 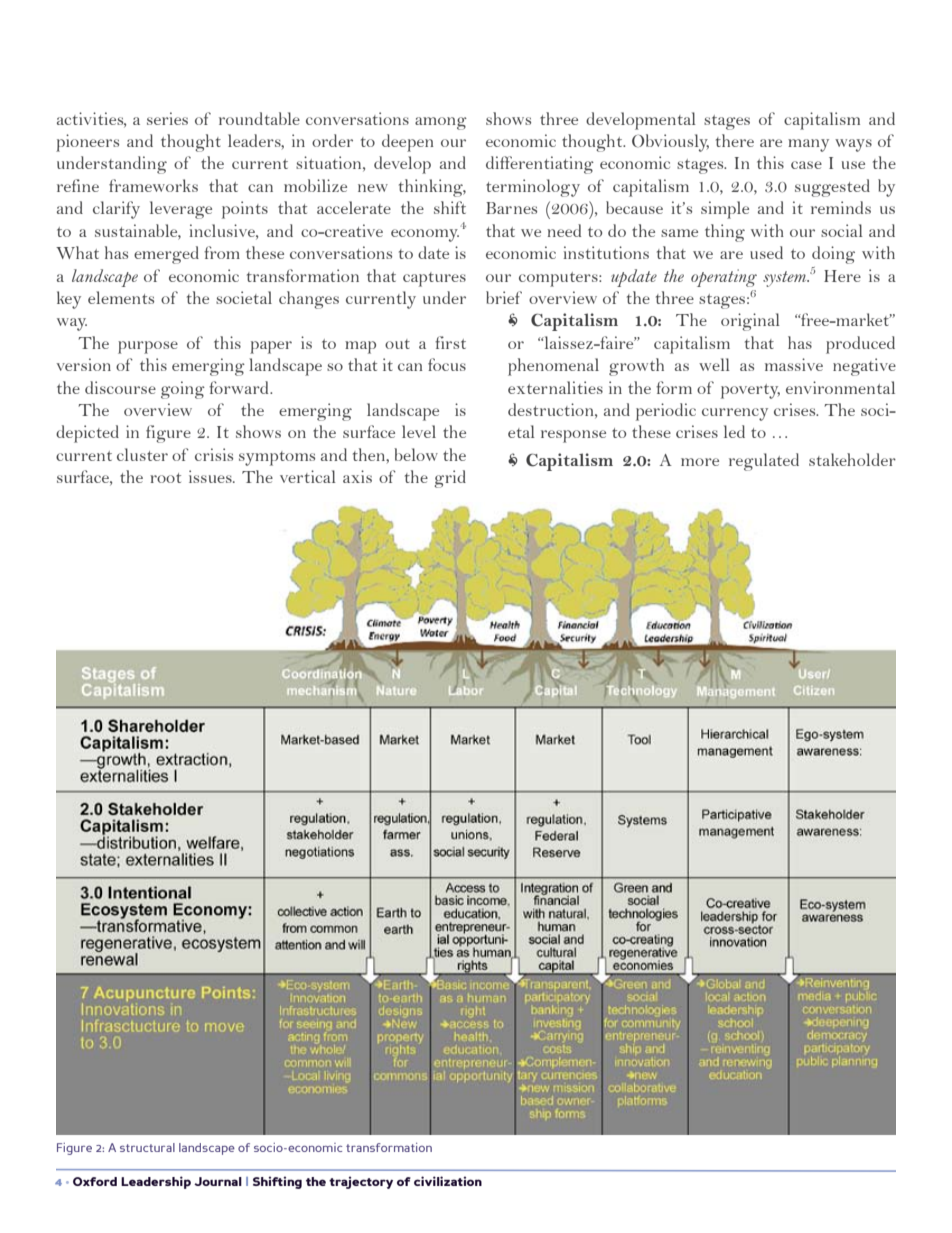 I want to click on series, so click(x=167, y=118).
